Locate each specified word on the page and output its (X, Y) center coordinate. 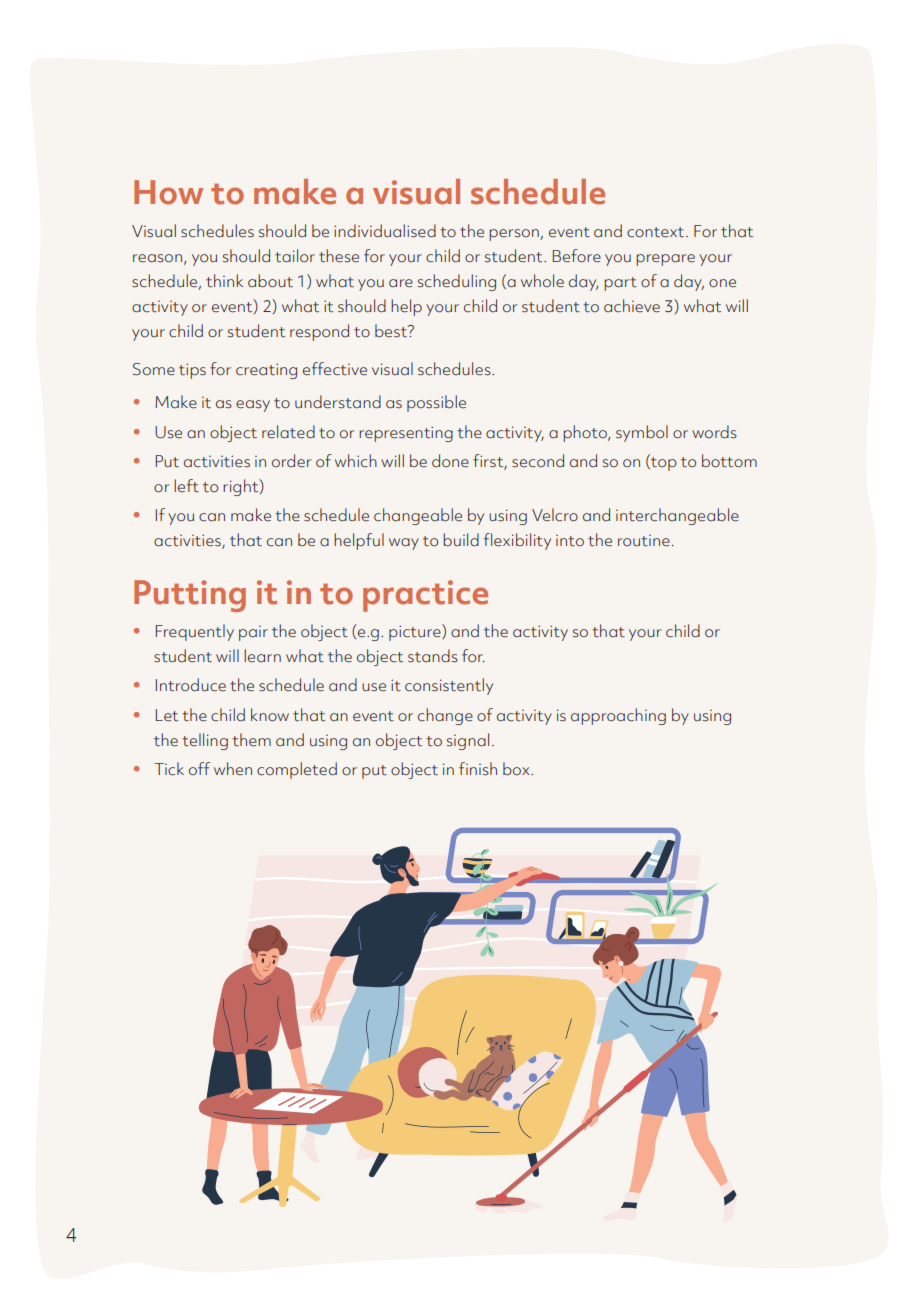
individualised (385, 231)
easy (253, 406)
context (657, 232)
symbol (642, 433)
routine (644, 541)
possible (436, 403)
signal (468, 741)
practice (425, 596)
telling (205, 741)
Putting (190, 596)
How (168, 192)
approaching (618, 716)
